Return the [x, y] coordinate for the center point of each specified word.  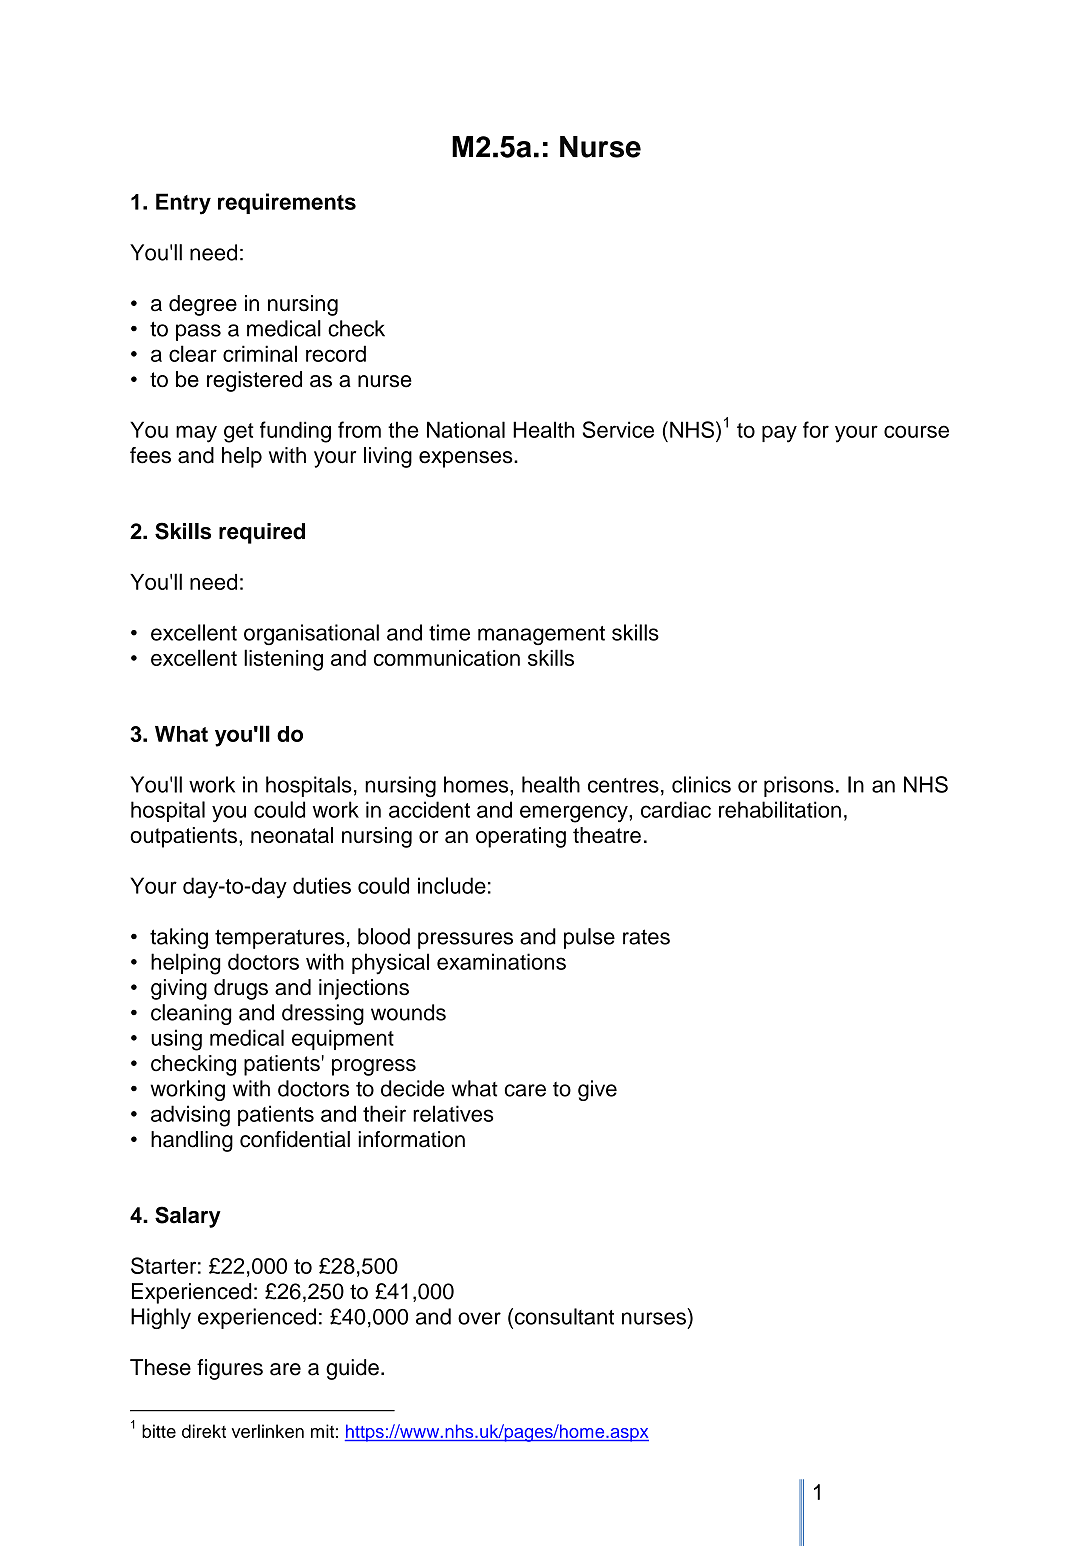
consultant [563, 1316]
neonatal [292, 835]
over [479, 1318]
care [525, 1090]
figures [230, 1369]
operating [521, 837]
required [262, 533]
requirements [287, 203]
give [597, 1090]
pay [779, 434]
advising [190, 1116]
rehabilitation [780, 809]
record [336, 353]
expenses [467, 459]
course [916, 431]
